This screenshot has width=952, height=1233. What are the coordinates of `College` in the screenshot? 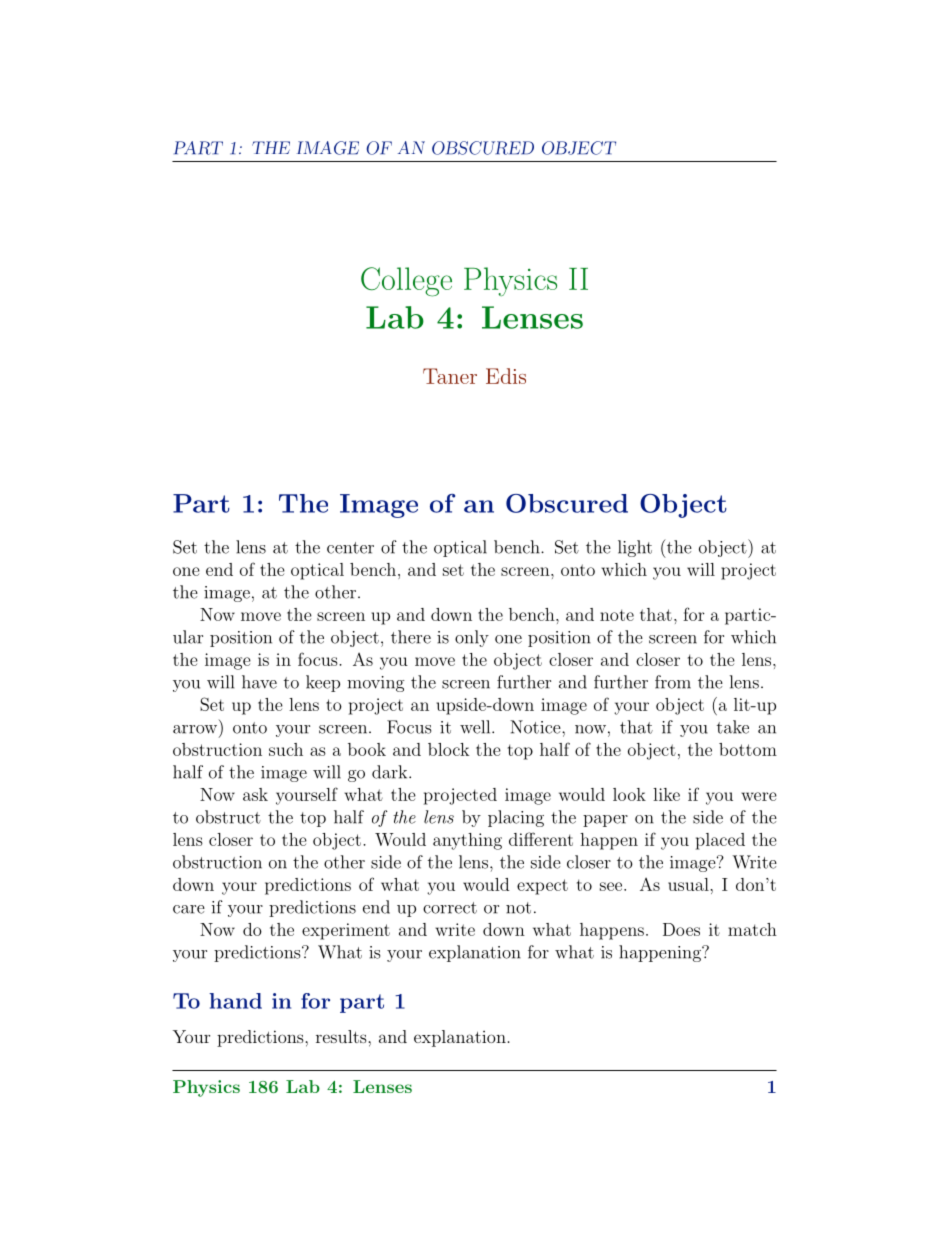 It's located at (406, 282).
